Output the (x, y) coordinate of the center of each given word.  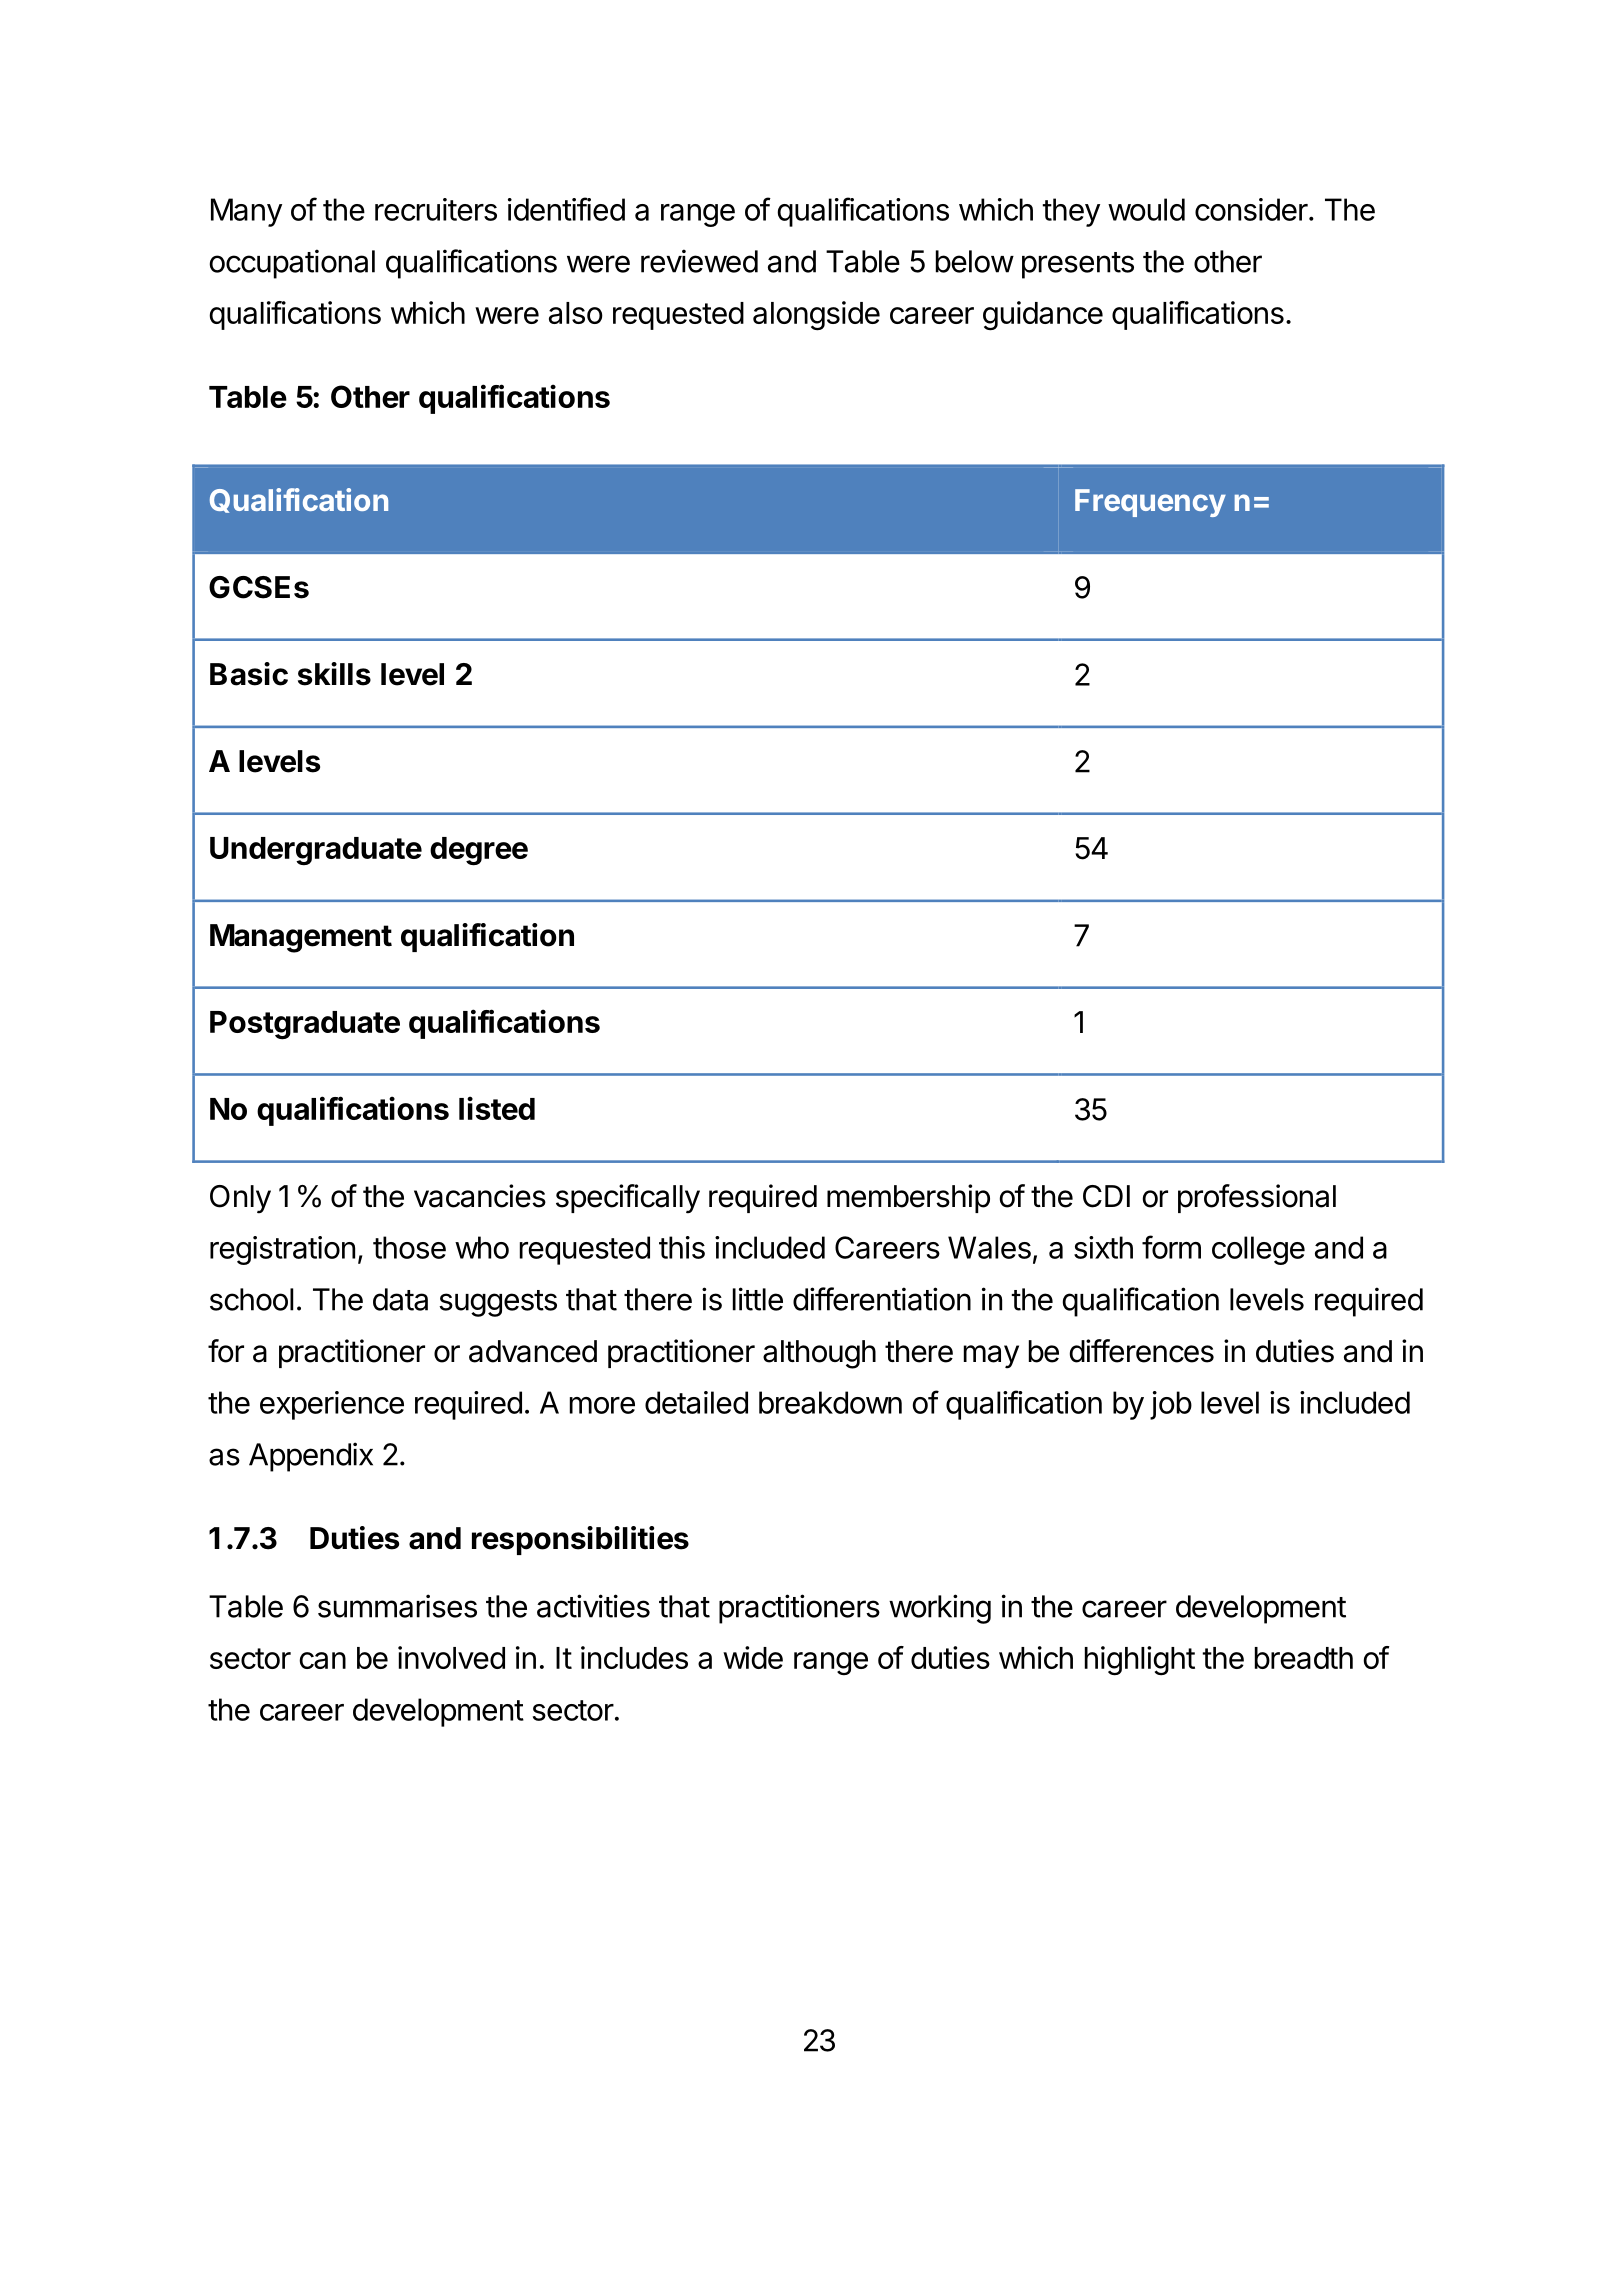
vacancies (480, 1196)
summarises (397, 1606)
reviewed (699, 261)
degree (479, 851)
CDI (1106, 1196)
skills (334, 674)
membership (908, 1198)
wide (753, 1657)
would (1146, 209)
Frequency (1150, 503)
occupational (292, 264)
